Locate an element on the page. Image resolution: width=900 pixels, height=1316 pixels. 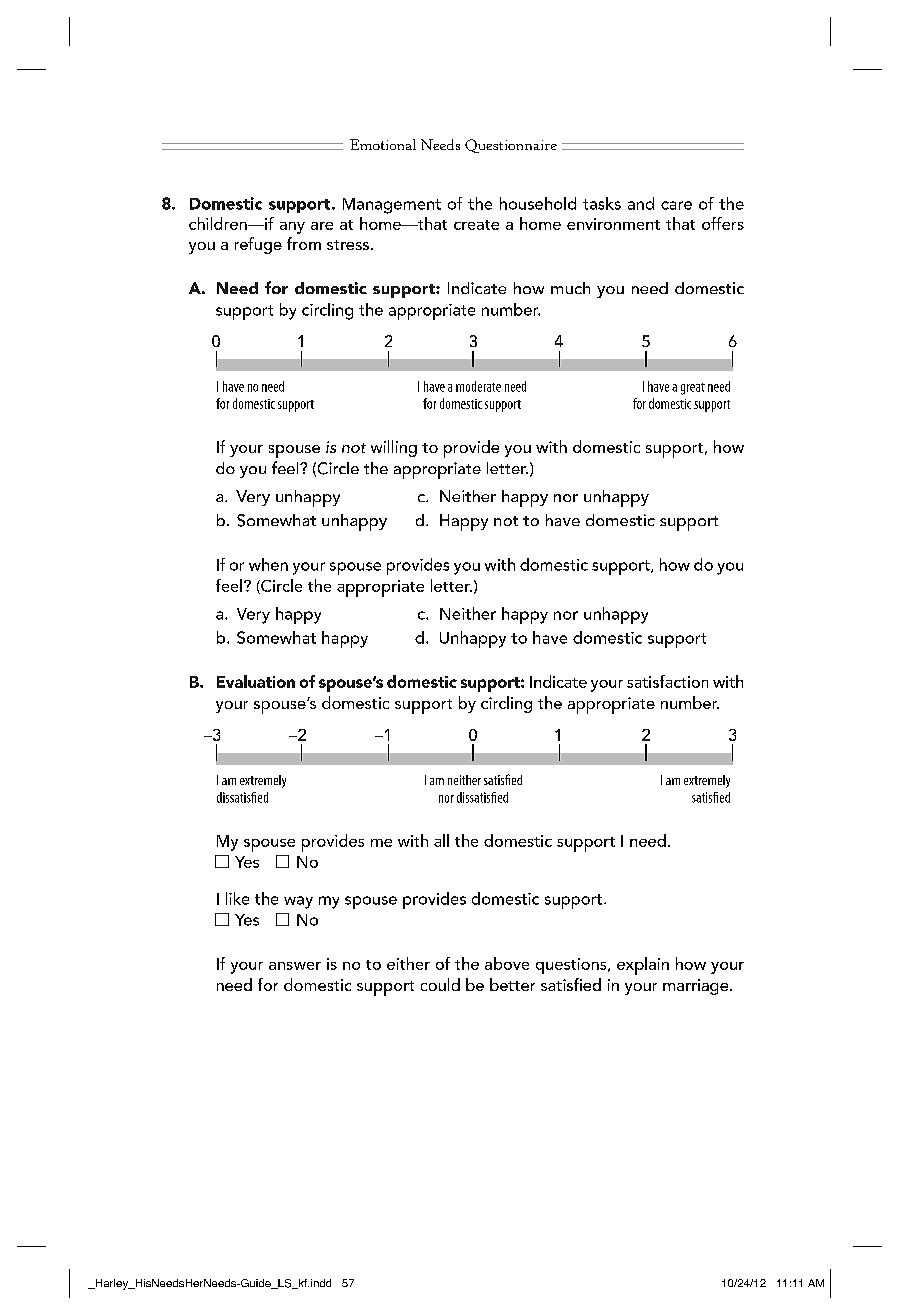
satisfaction is located at coordinates (667, 681).
